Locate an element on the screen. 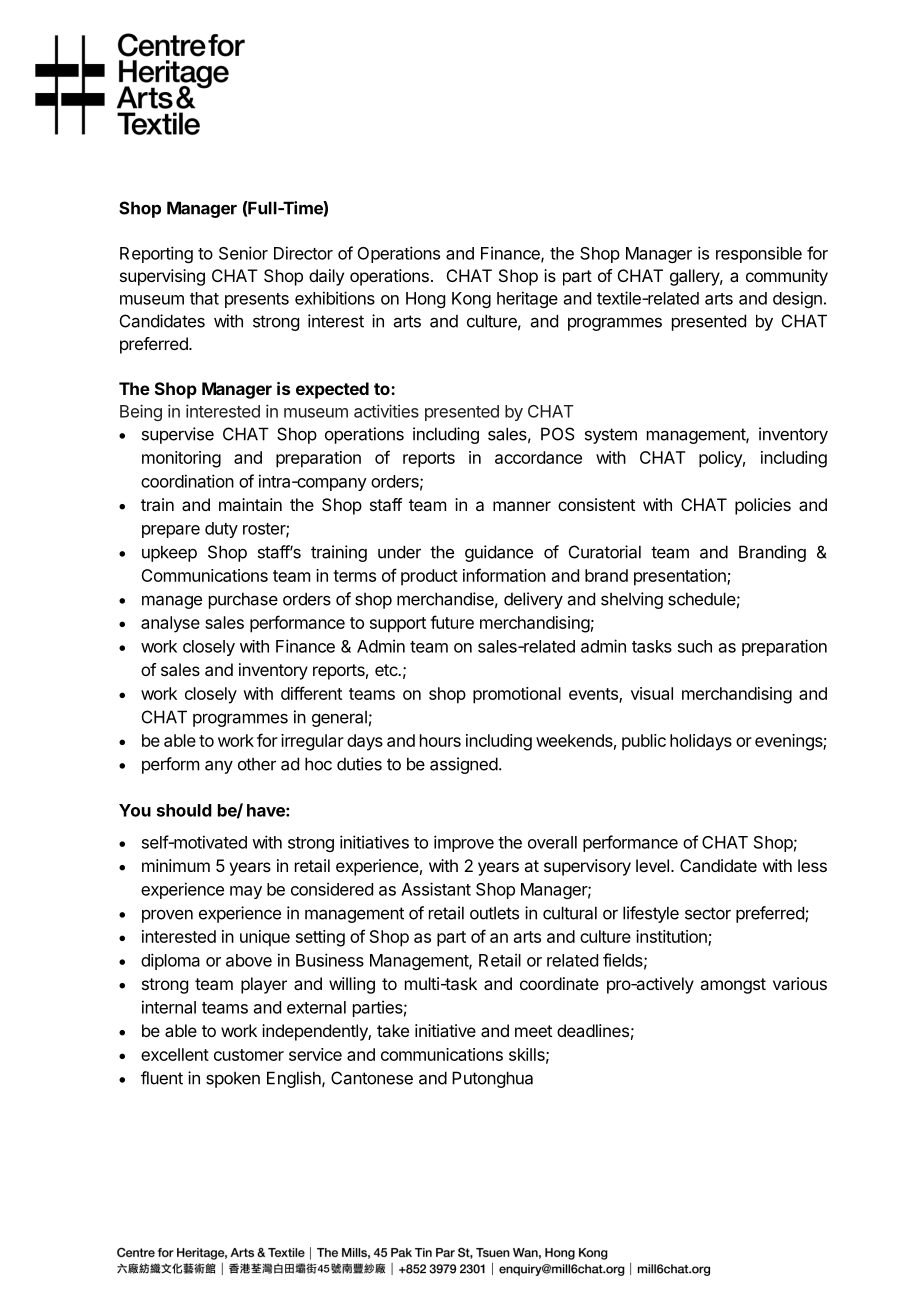 This screenshot has width=924, height=1308. level is located at coordinates (652, 865).
